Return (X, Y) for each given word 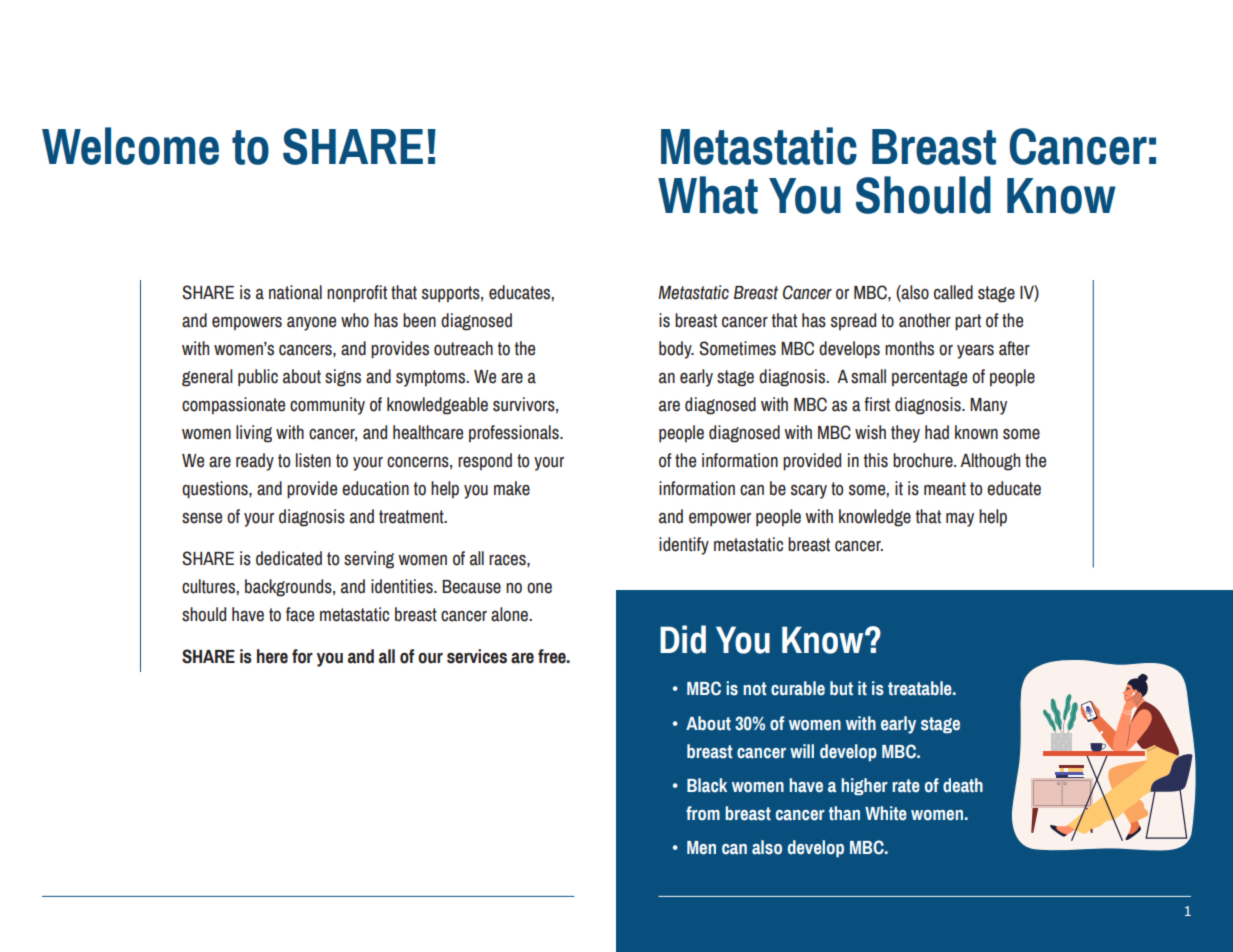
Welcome (130, 146)
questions (216, 490)
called (953, 292)
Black (707, 785)
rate (906, 786)
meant (945, 489)
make (512, 488)
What (708, 195)
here (272, 656)
